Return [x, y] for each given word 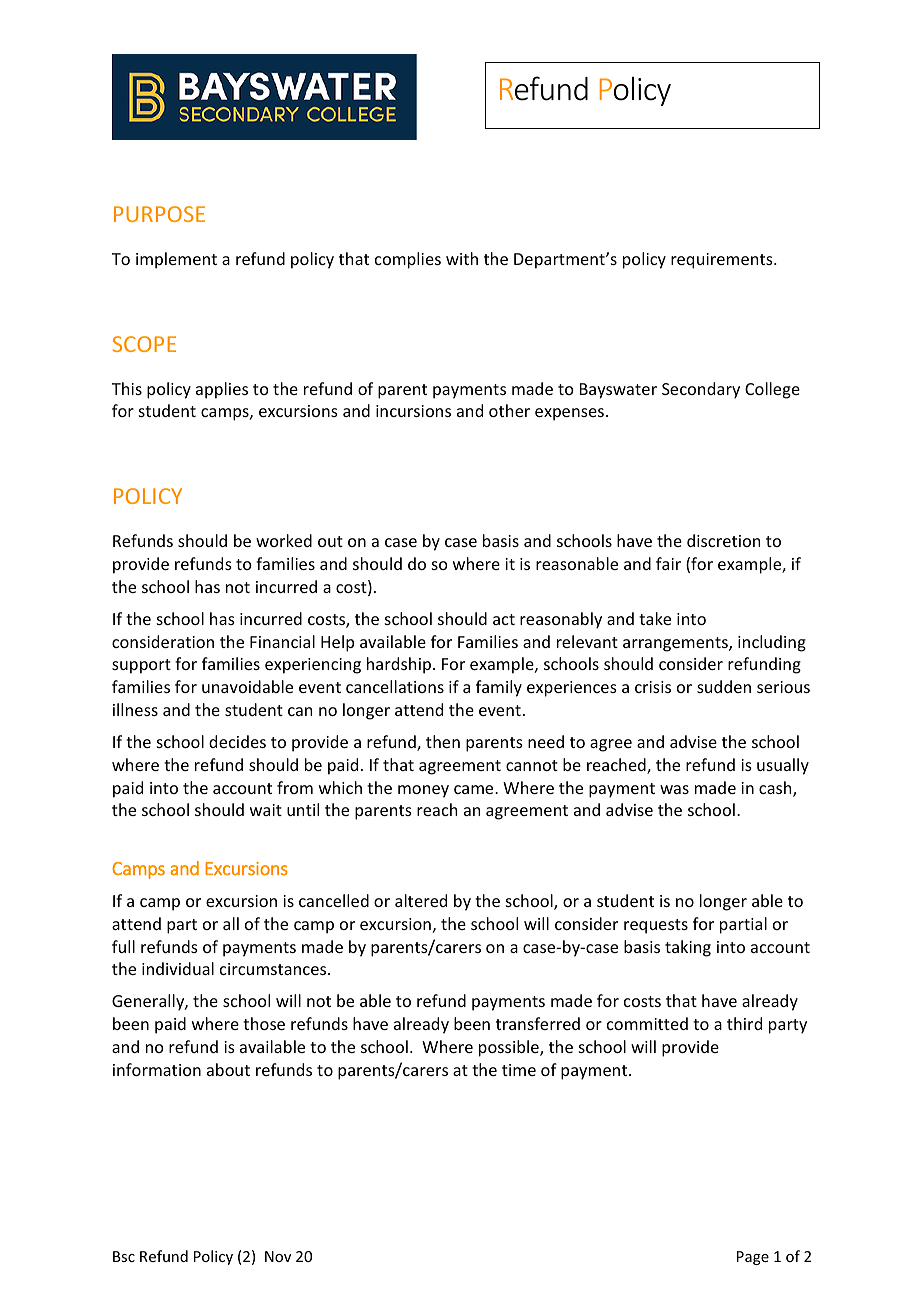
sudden [724, 686]
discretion [723, 540]
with [462, 258]
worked [284, 540]
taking [688, 948]
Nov [278, 1256]
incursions [413, 411]
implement [176, 260]
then [443, 741]
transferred [538, 1023]
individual [178, 968]
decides [237, 741]
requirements [723, 261]
